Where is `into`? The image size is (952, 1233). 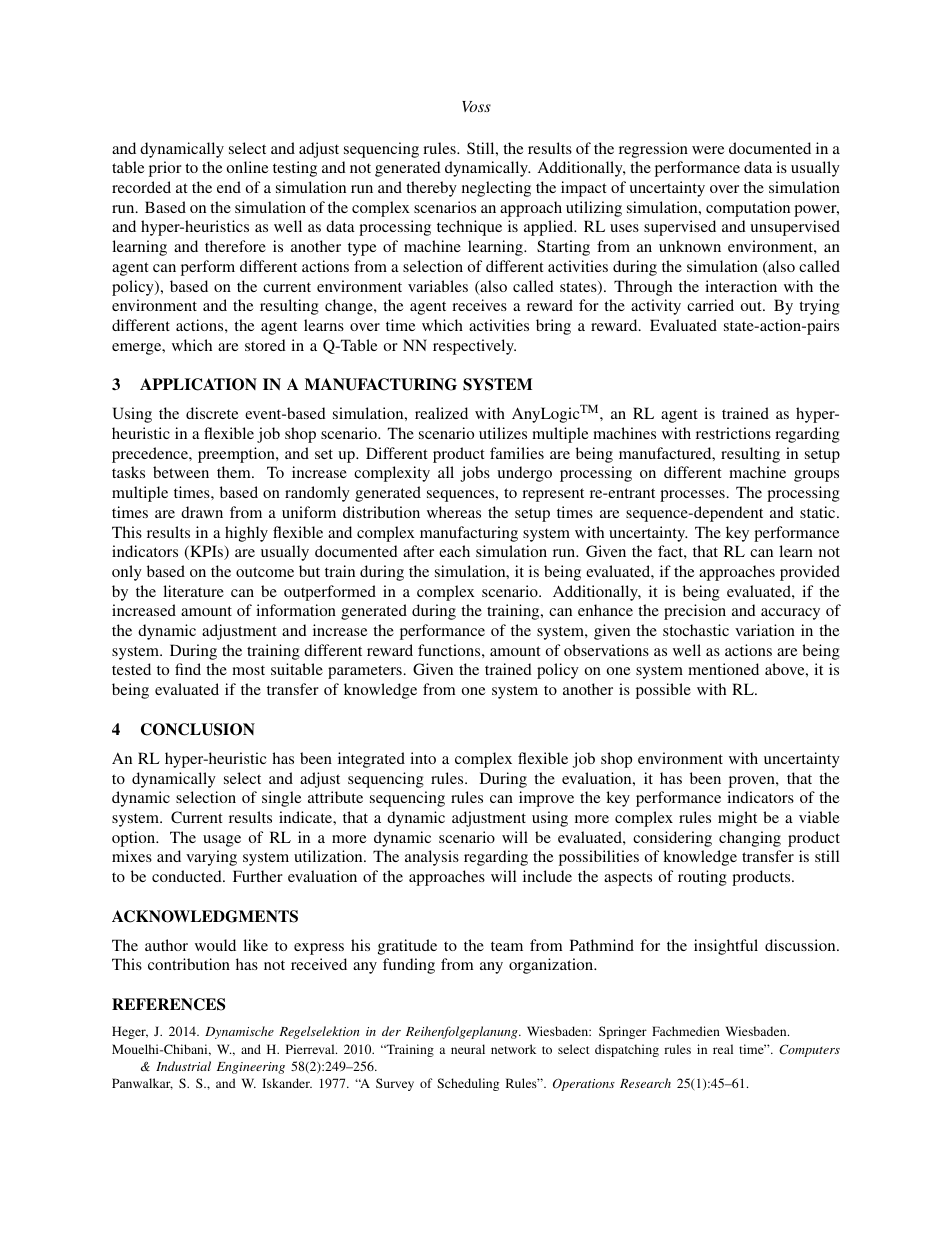
into is located at coordinates (423, 758).
